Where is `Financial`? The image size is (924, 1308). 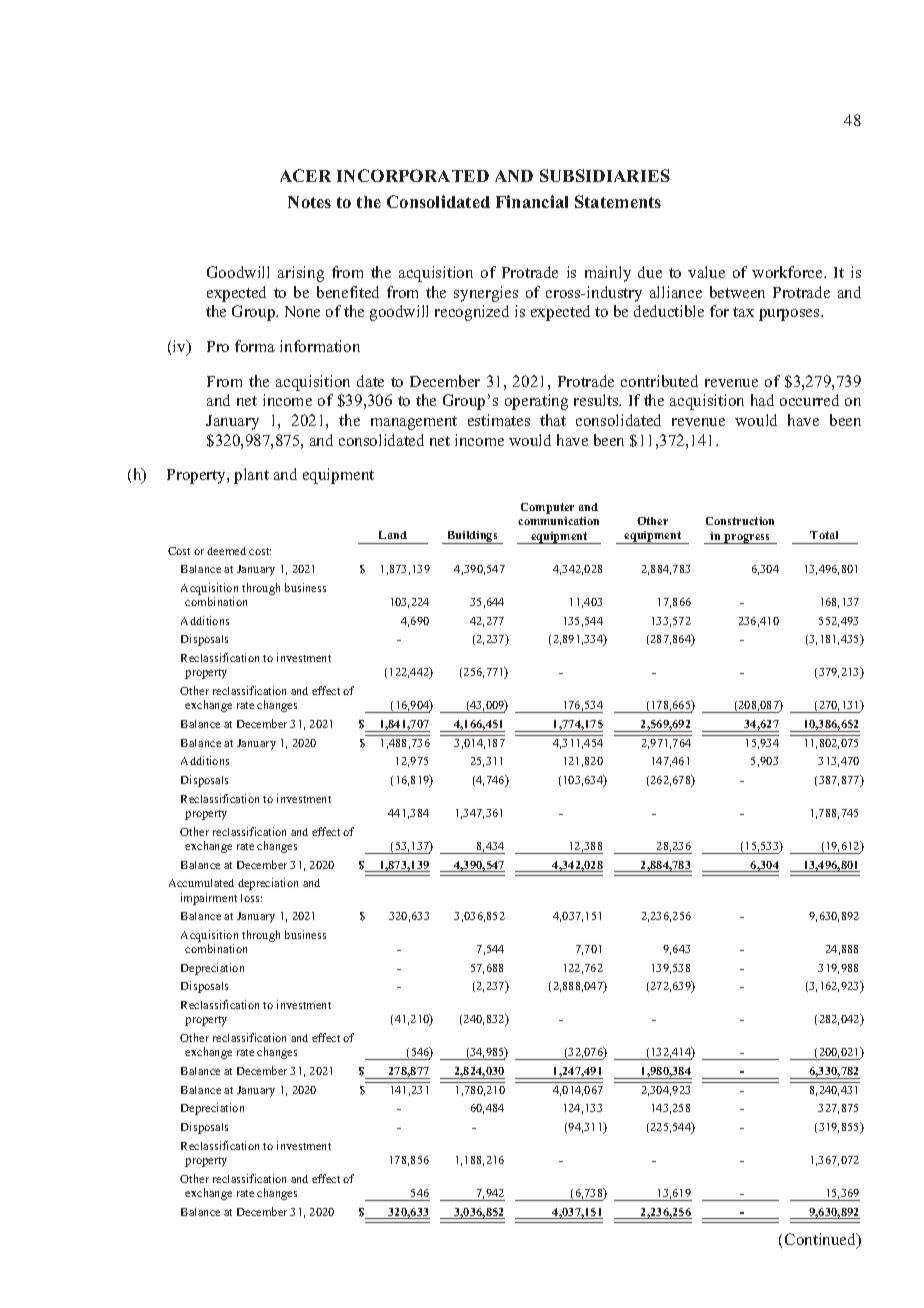 Financial is located at coordinates (532, 201).
